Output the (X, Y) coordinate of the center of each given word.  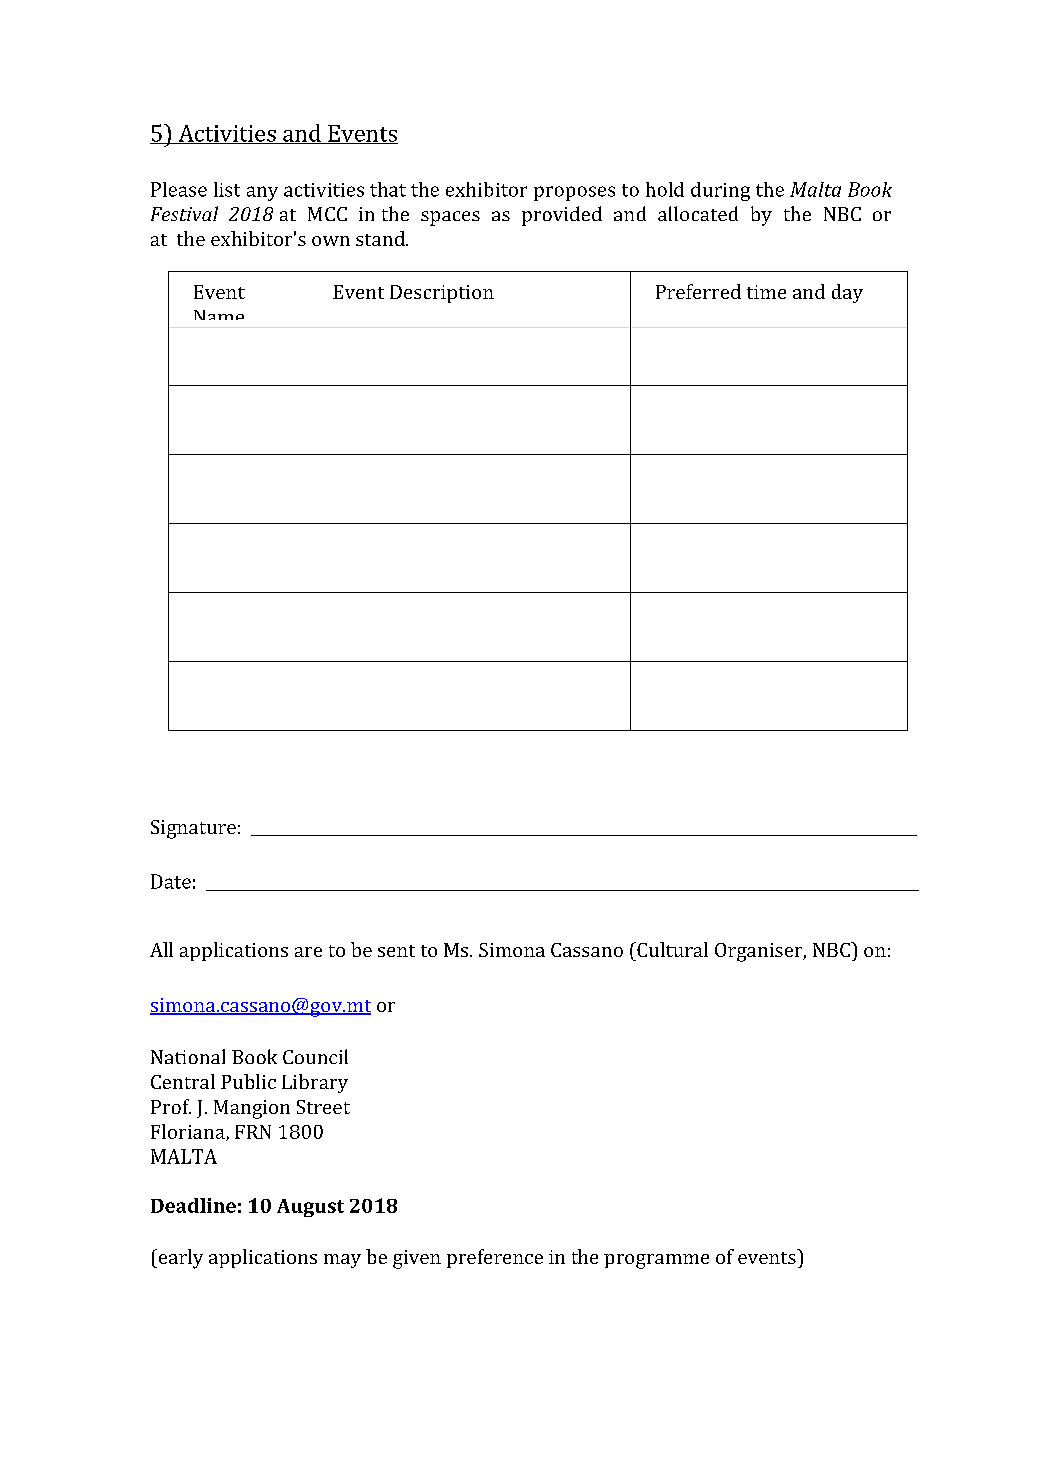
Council (315, 1056)
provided (562, 216)
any (262, 193)
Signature (193, 829)
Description (442, 294)
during (720, 191)
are (308, 952)
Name (219, 315)
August (310, 1208)
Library (315, 1083)
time (766, 292)
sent (396, 951)
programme (656, 1261)
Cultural (671, 949)
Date (171, 881)
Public (248, 1081)
